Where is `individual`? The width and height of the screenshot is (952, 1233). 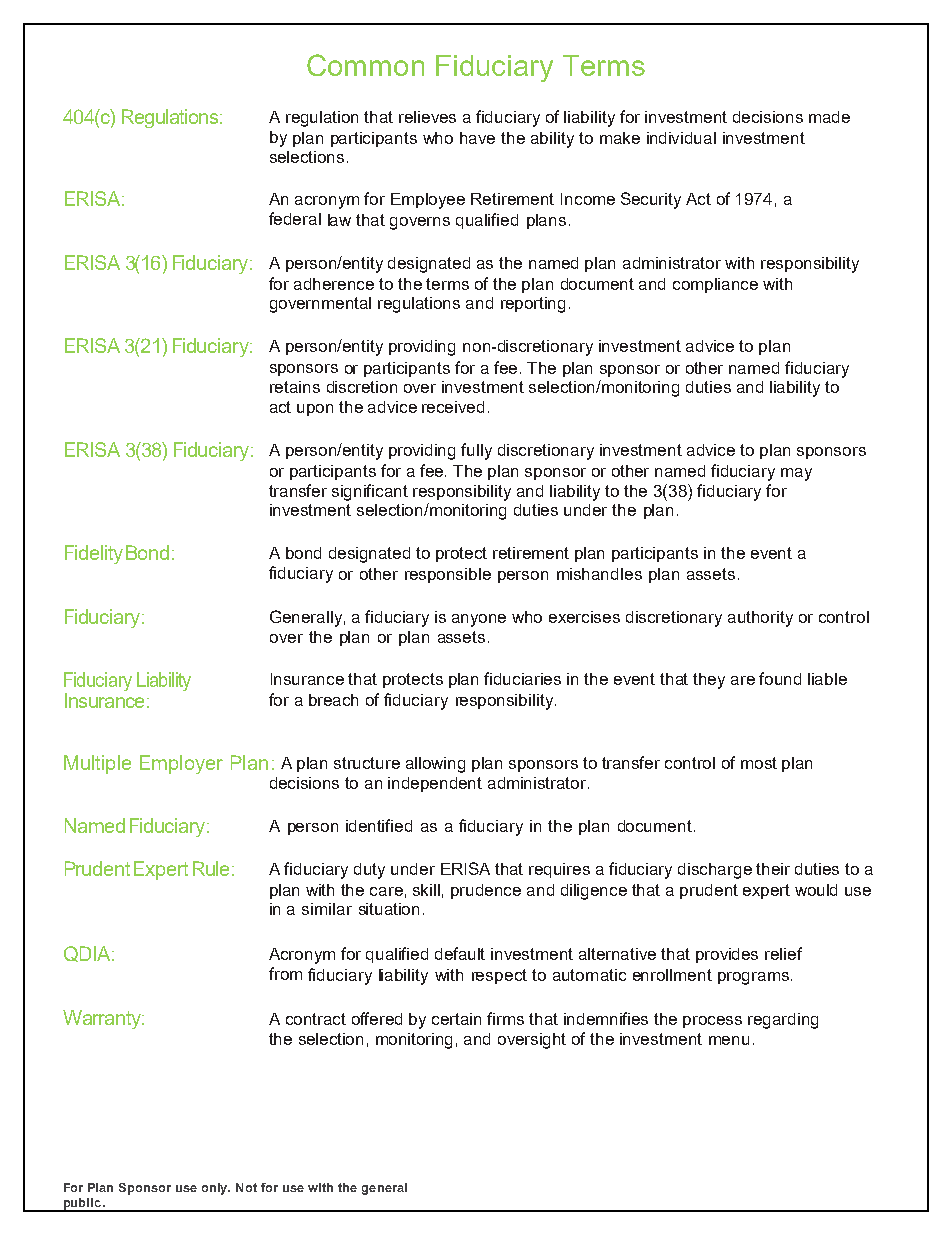 individual is located at coordinates (681, 138).
